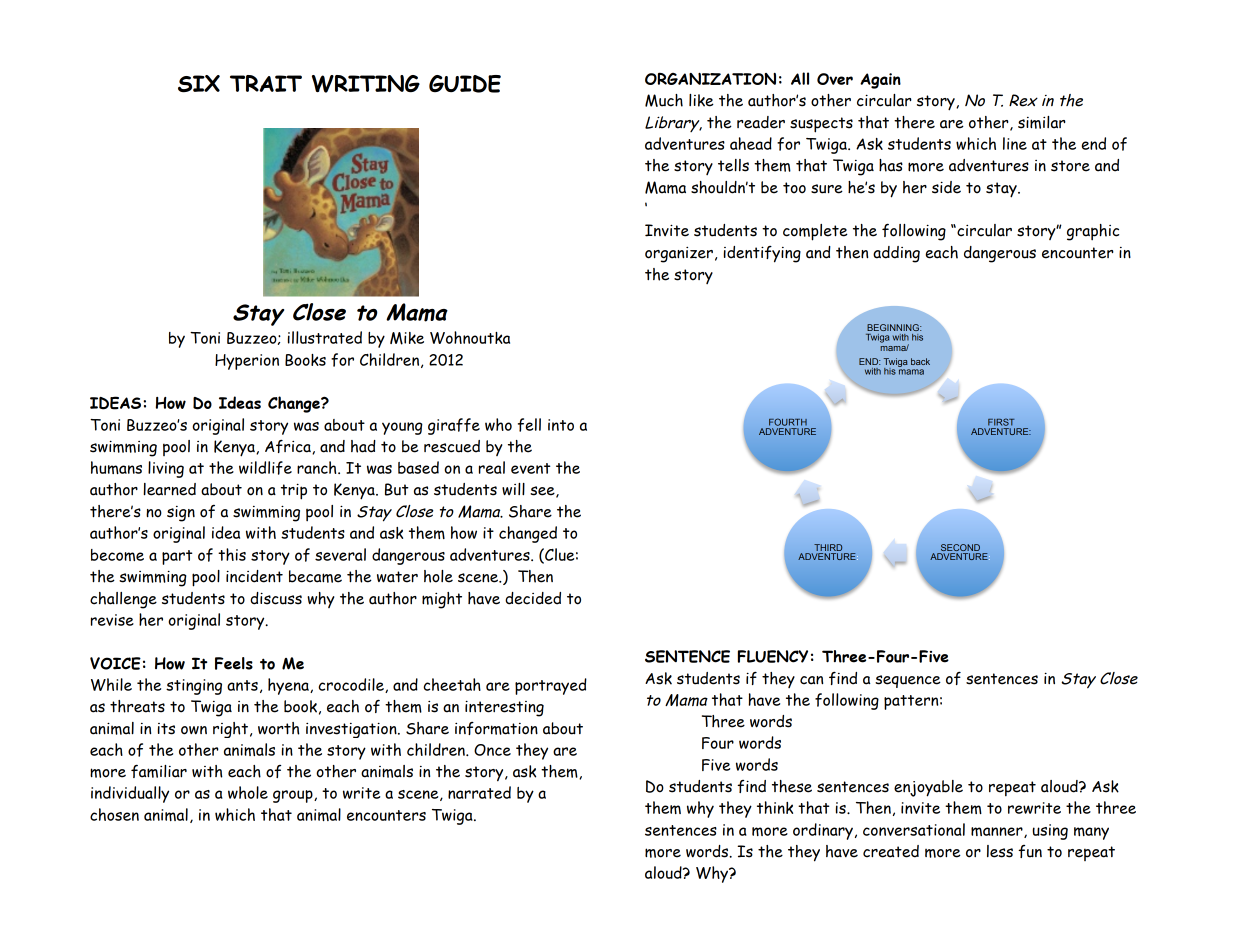 This screenshot has width=1233, height=952. What do you see at coordinates (294, 796) in the screenshot?
I see `group` at bounding box center [294, 796].
